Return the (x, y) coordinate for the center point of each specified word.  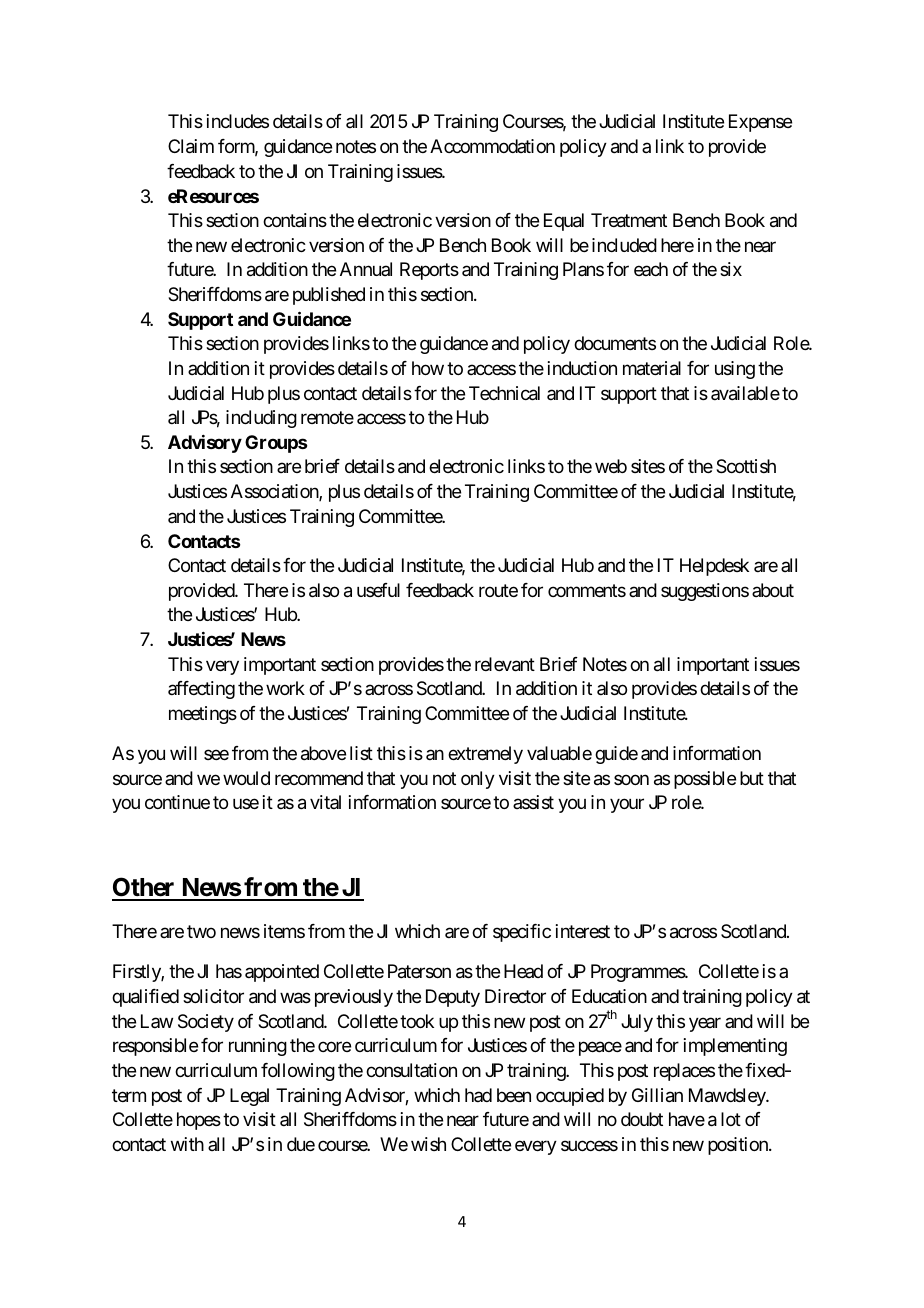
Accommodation (492, 146)
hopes (199, 1121)
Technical (504, 393)
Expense (760, 123)
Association (275, 492)
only (478, 780)
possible (705, 780)
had (478, 1095)
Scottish (746, 466)
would (246, 778)
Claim (191, 146)
